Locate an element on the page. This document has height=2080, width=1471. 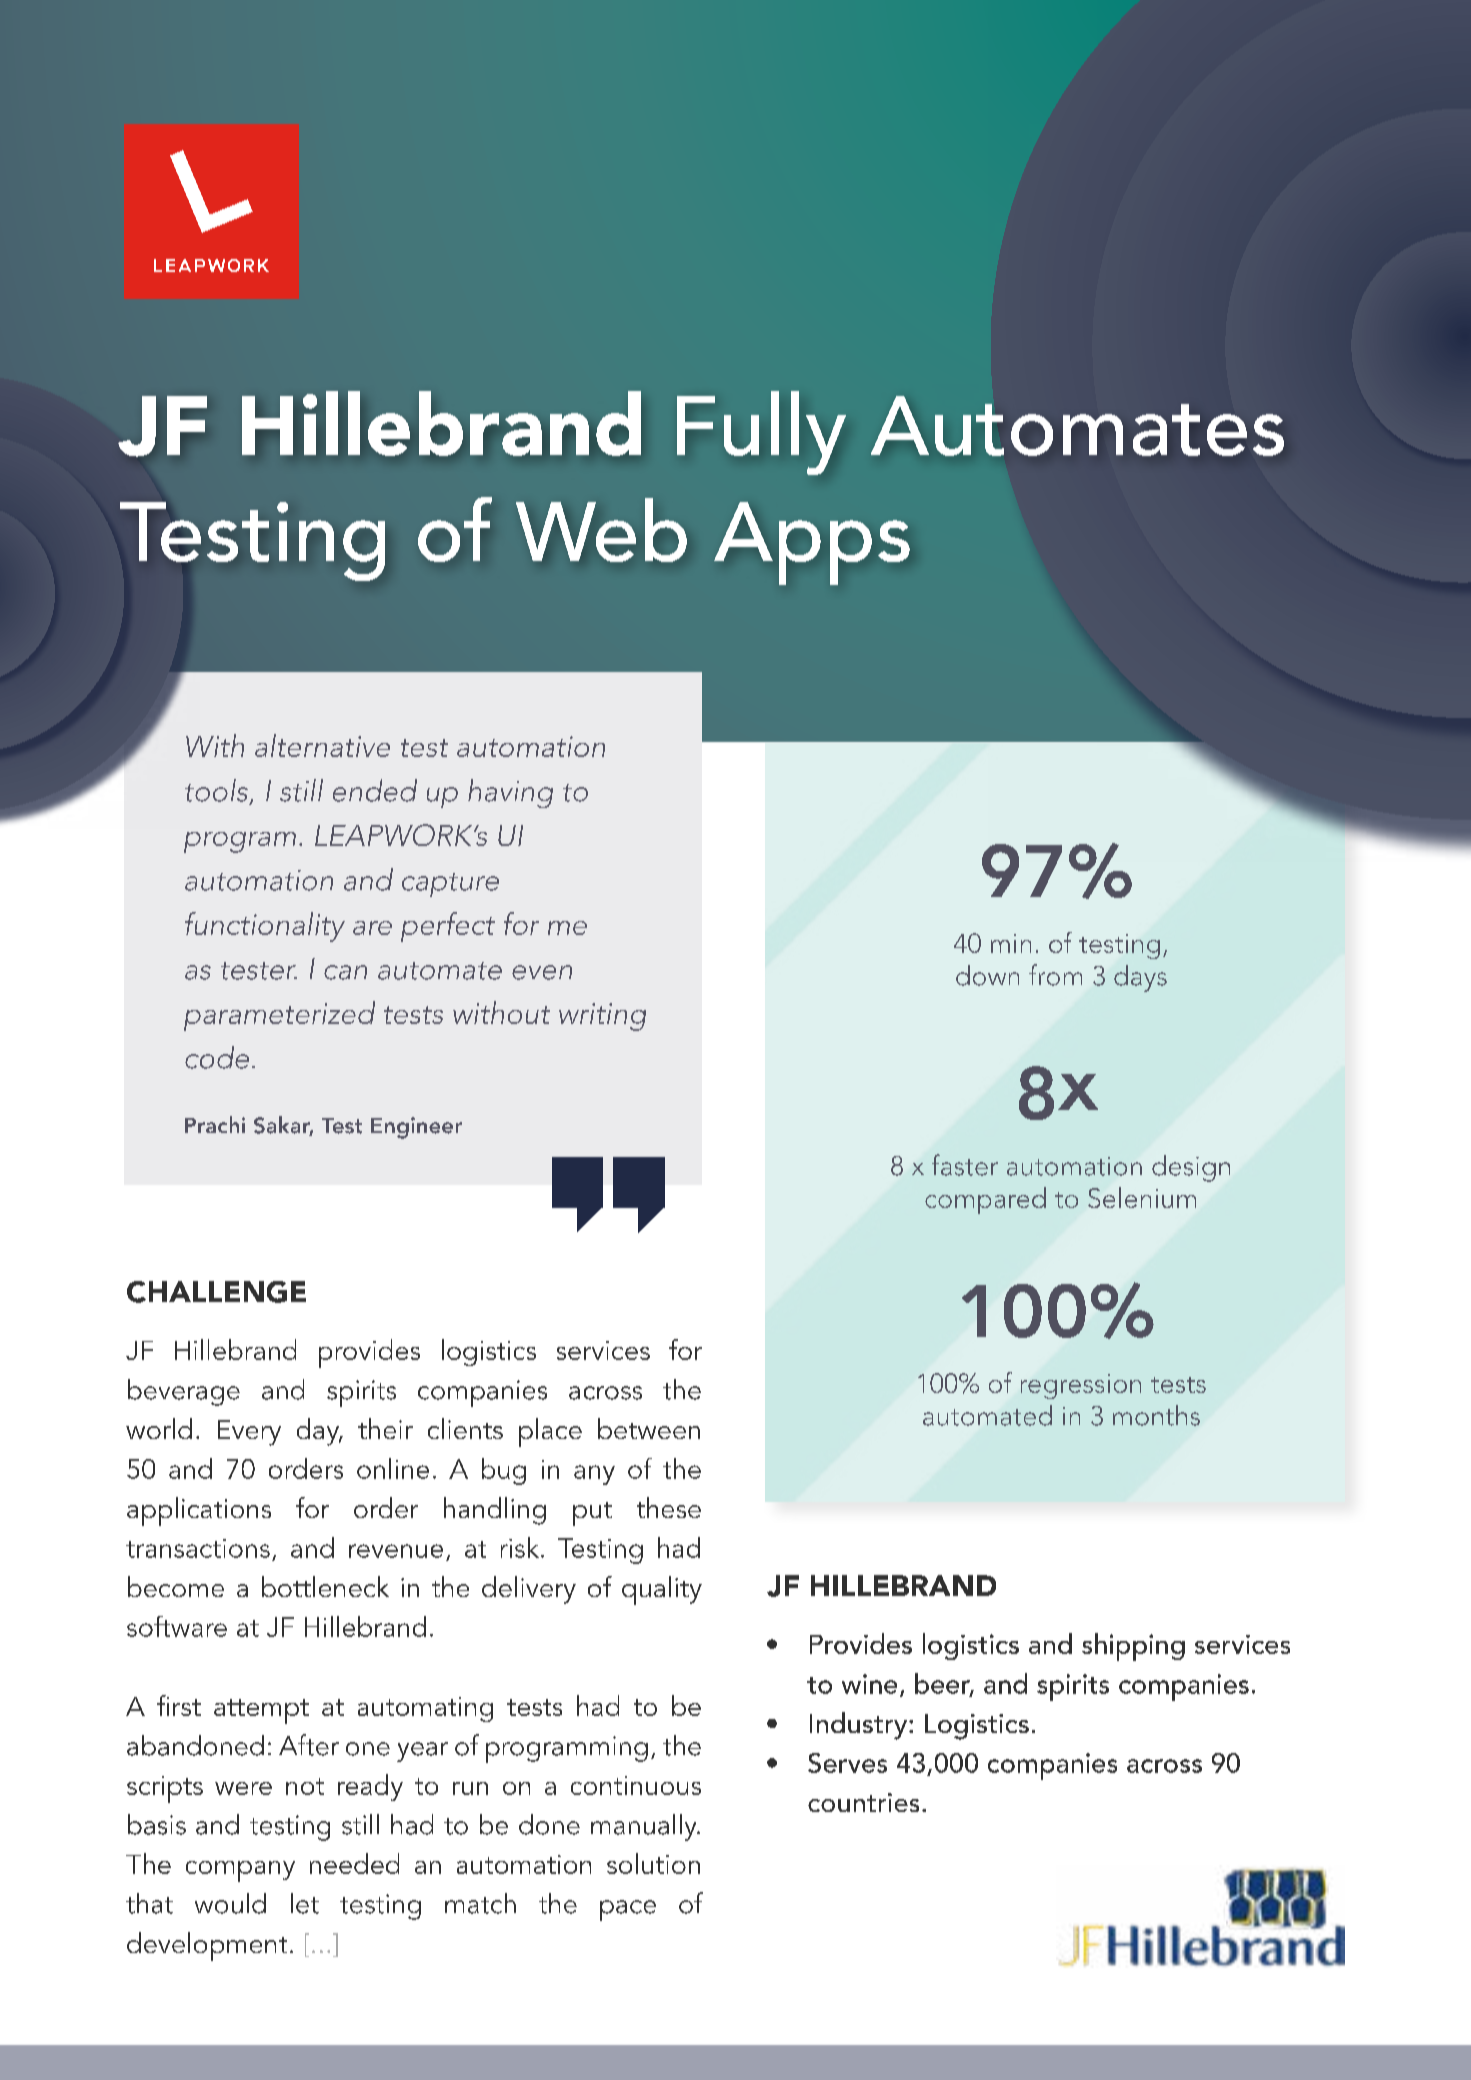
shipping is located at coordinates (1133, 1647).
